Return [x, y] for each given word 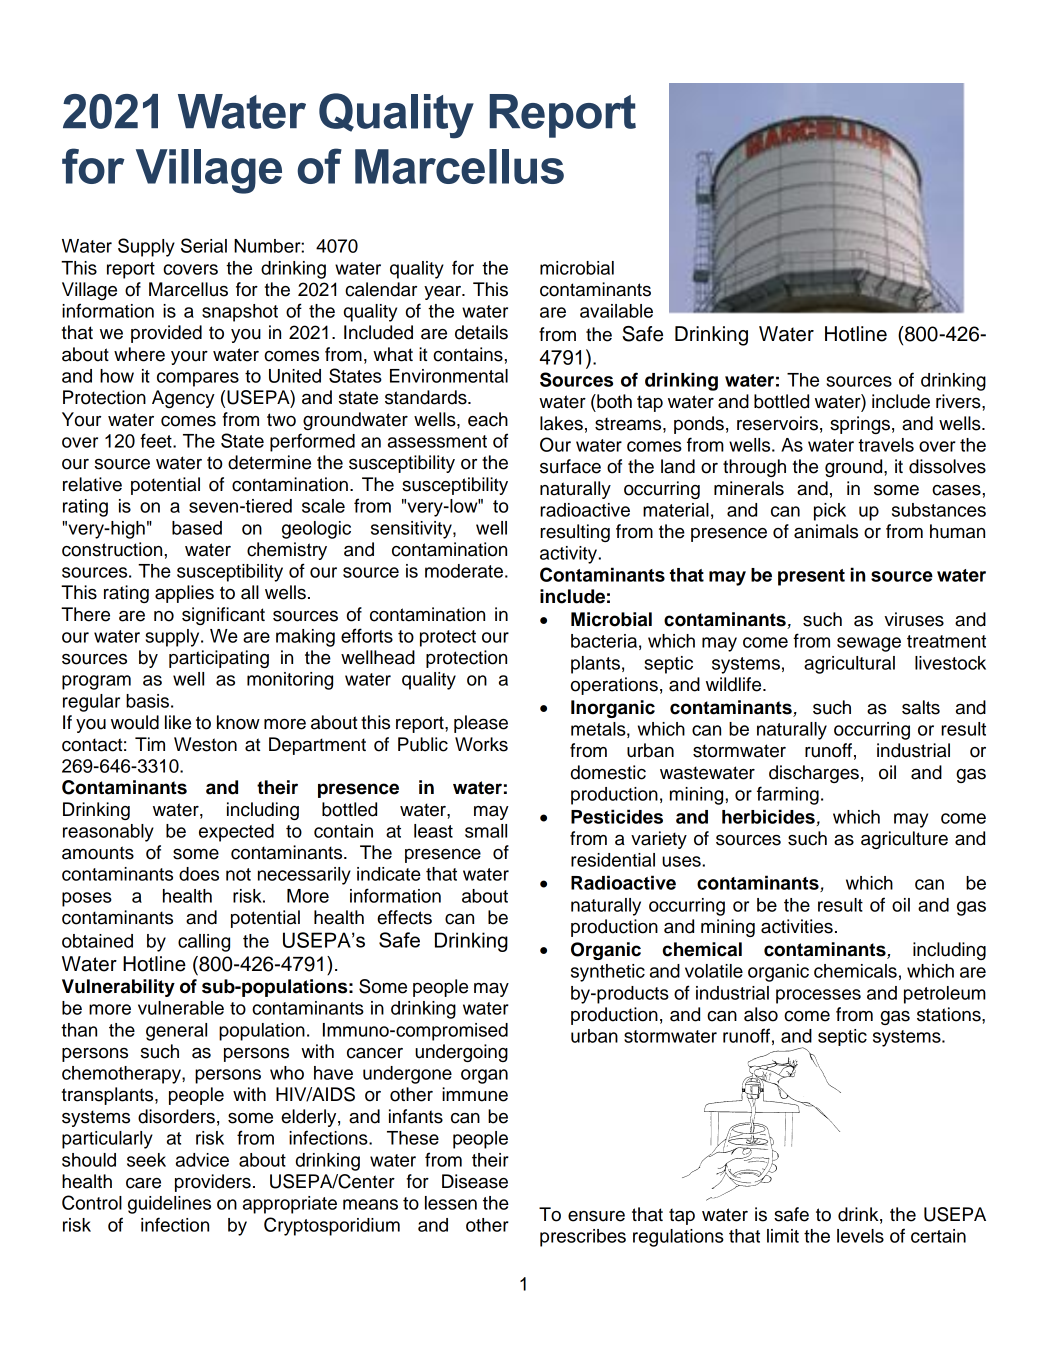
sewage [869, 644]
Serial [204, 245]
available [616, 311]
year [444, 293]
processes [818, 996]
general [176, 1032]
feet [157, 440]
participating [219, 659]
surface [570, 466]
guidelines [169, 1205]
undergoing [461, 1053]
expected [236, 833]
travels [886, 445]
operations [614, 686]
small [486, 831]
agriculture [904, 840]
